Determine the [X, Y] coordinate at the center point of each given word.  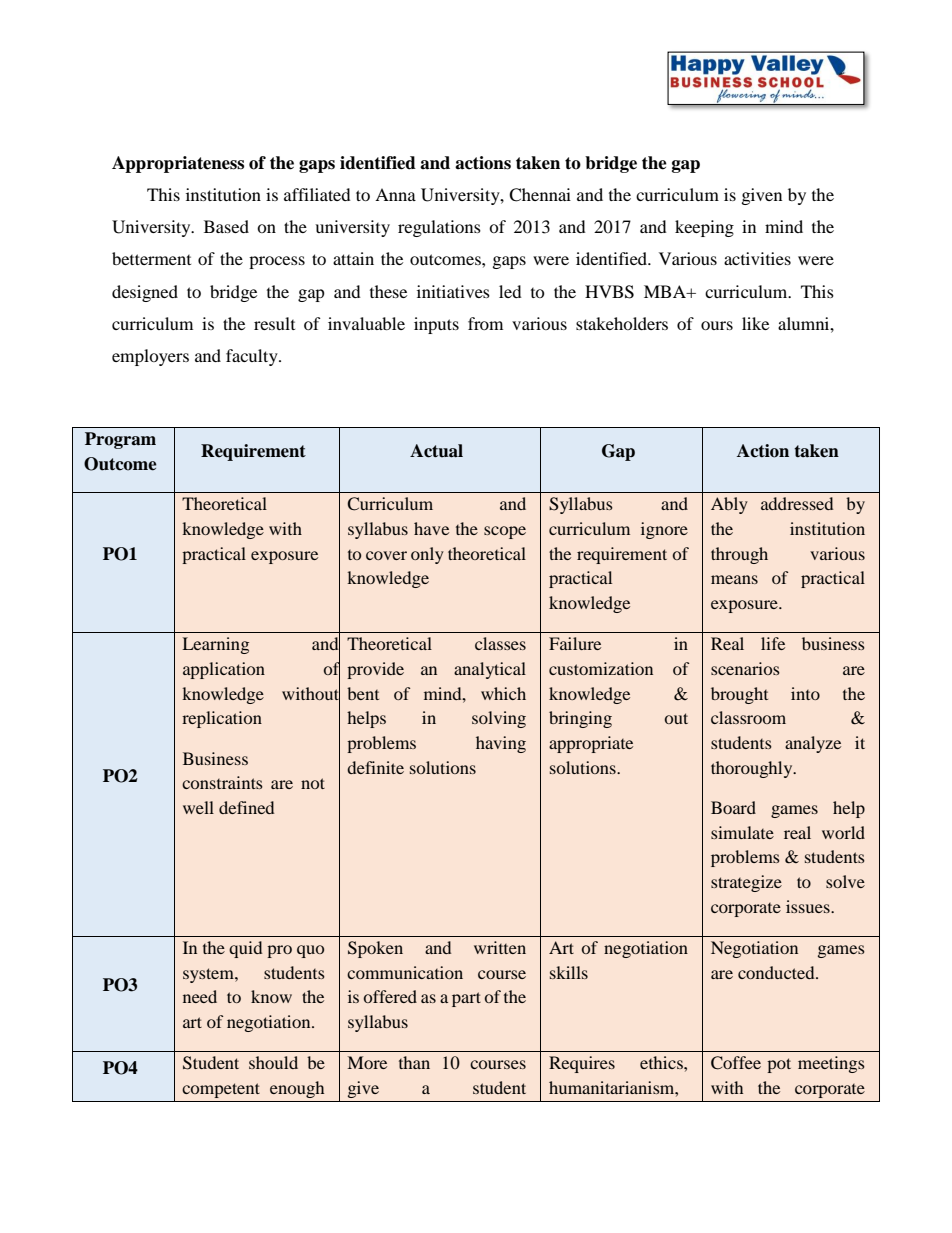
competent [221, 1090]
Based [226, 226]
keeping [704, 228]
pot [779, 1065]
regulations [439, 228]
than [414, 1062]
